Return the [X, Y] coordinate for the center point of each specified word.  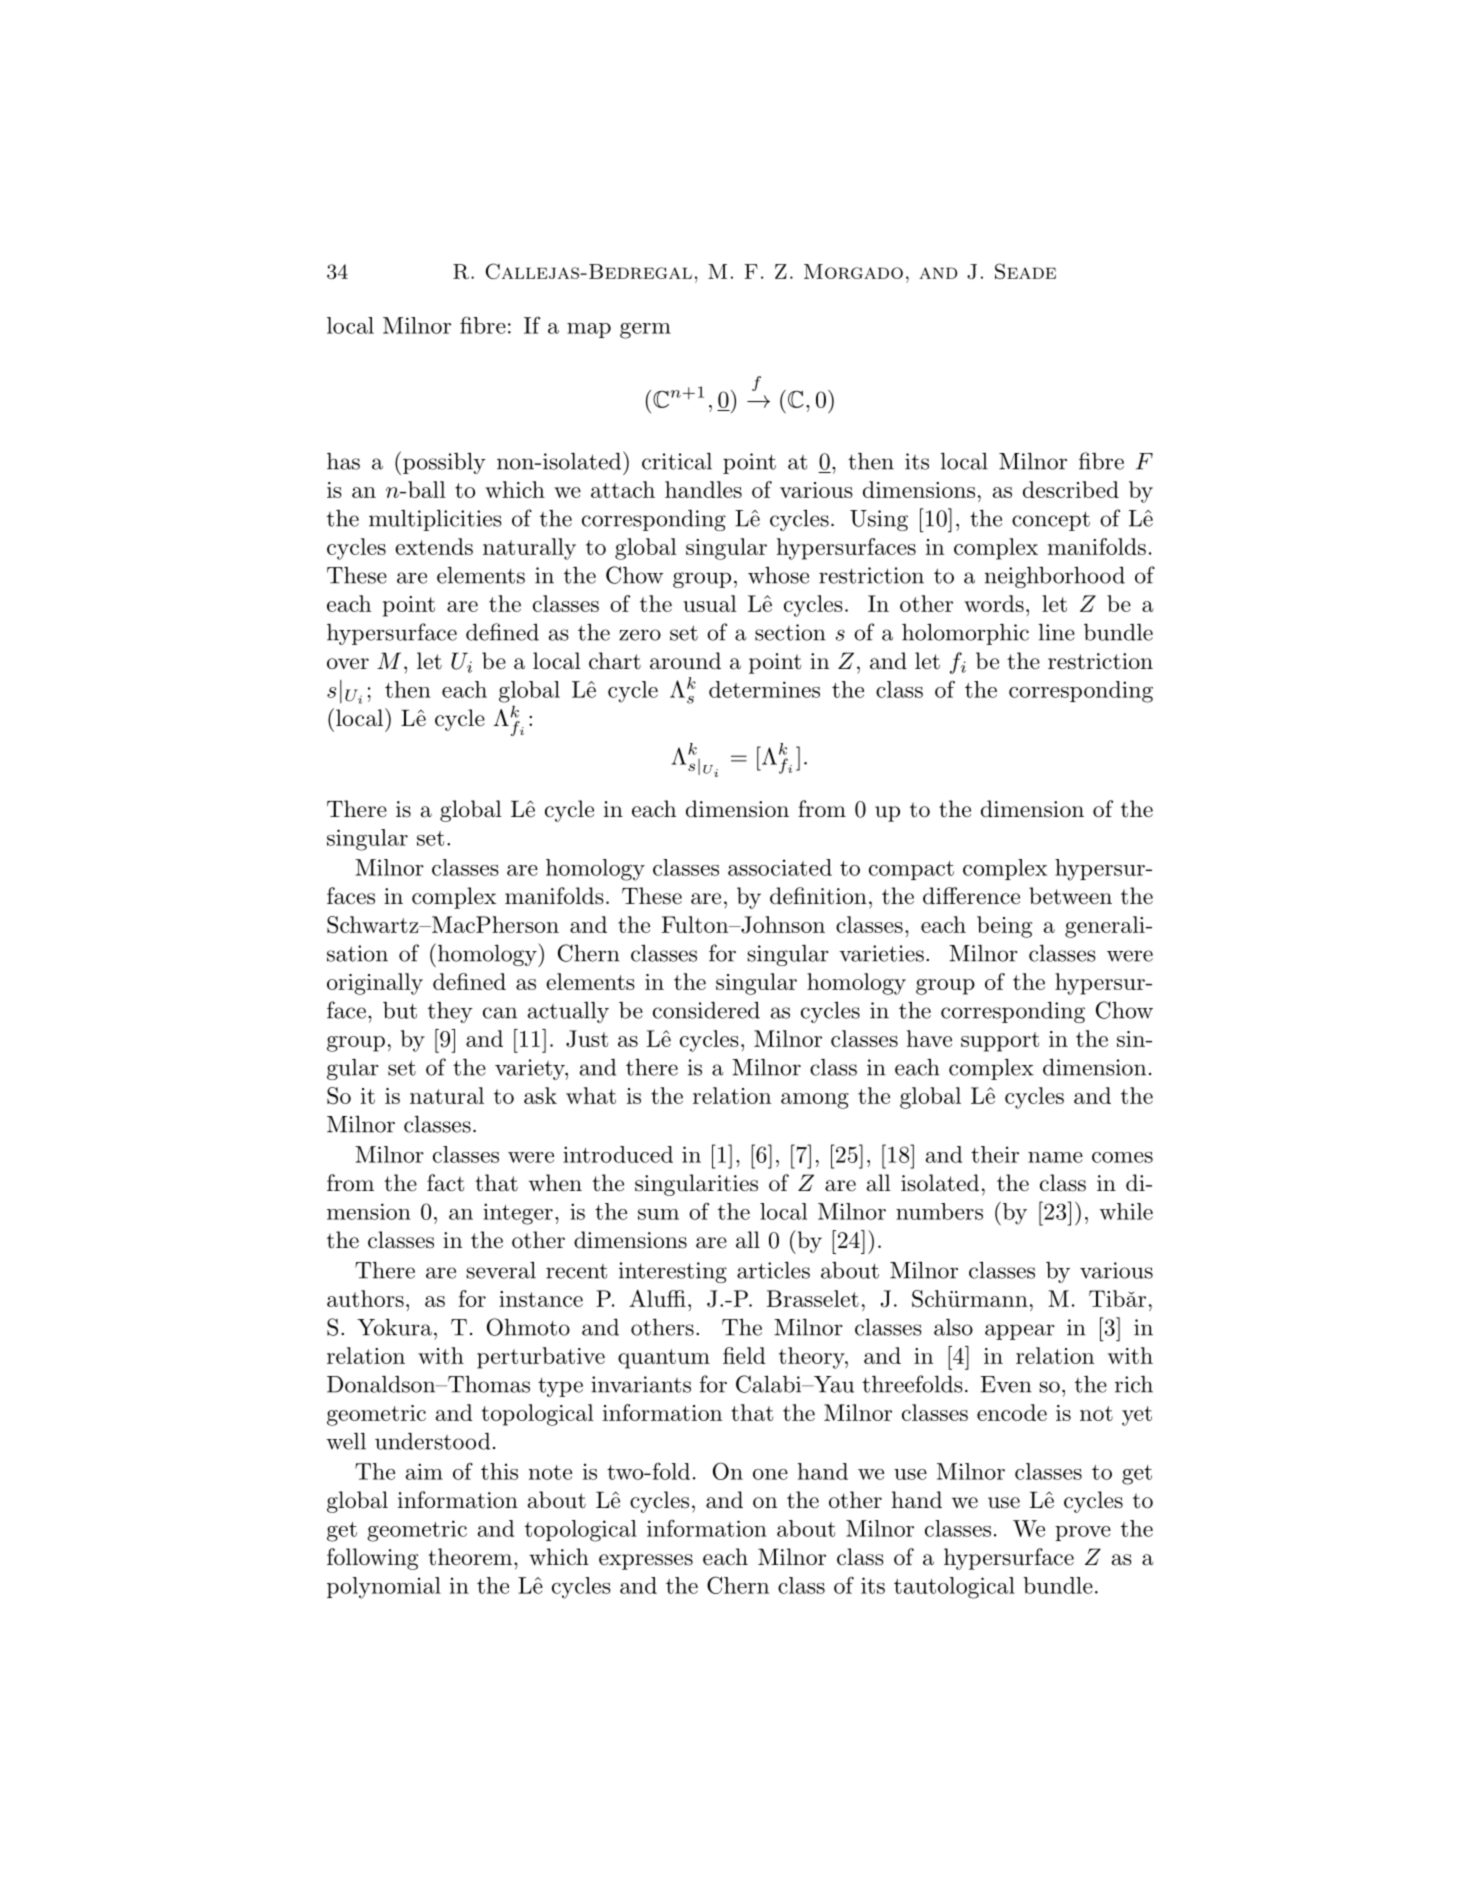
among [815, 1101]
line [1057, 632]
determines [764, 689]
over [348, 664]
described [1071, 489]
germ [645, 330]
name [1055, 1157]
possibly [444, 463]
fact [445, 1183]
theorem [471, 1557]
